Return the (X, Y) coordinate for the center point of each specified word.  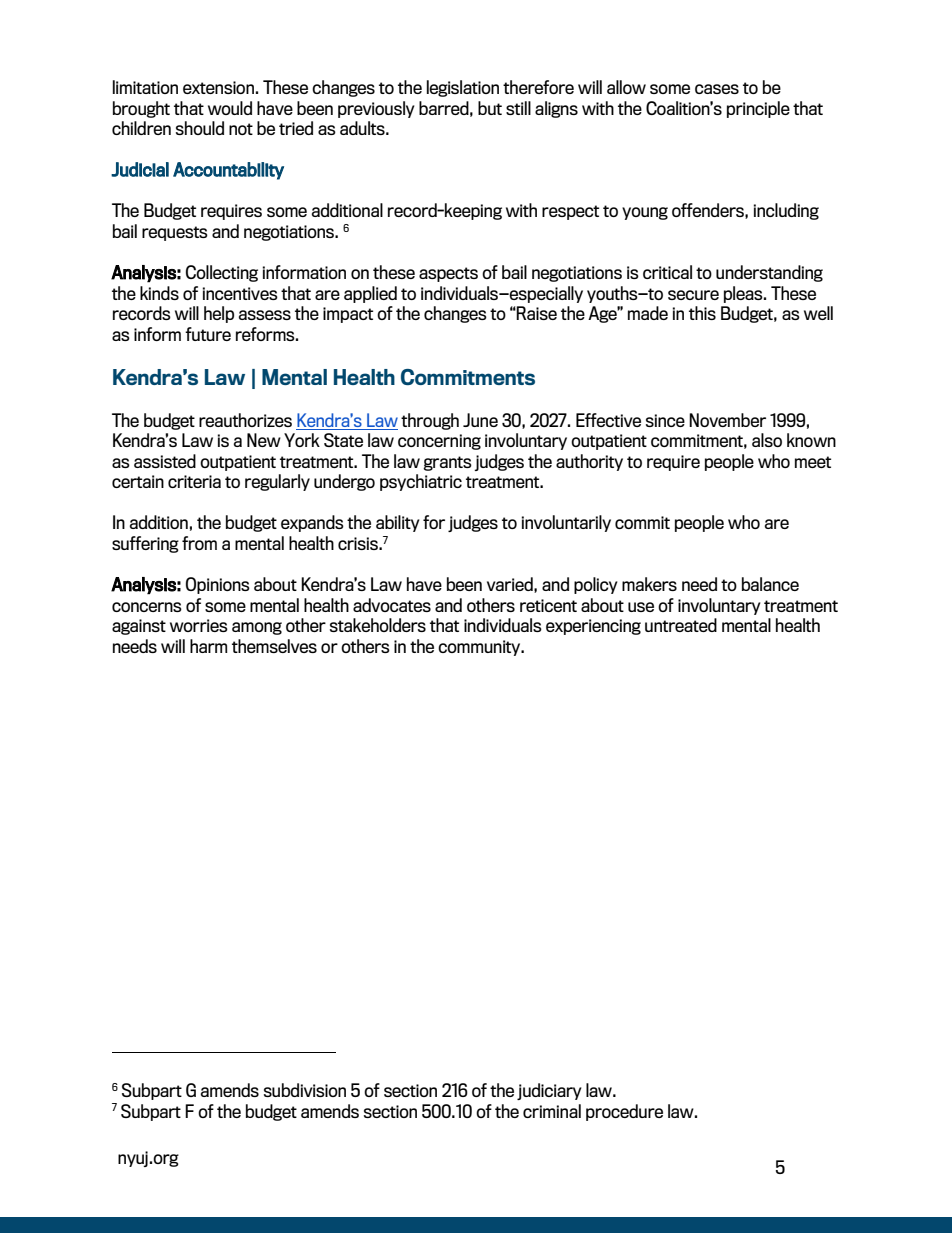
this (702, 313)
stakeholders (378, 625)
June (480, 420)
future (208, 334)
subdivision (305, 1090)
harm (208, 646)
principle (758, 109)
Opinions (218, 585)
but (490, 108)
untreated (681, 625)
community (480, 648)
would (230, 108)
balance (770, 584)
